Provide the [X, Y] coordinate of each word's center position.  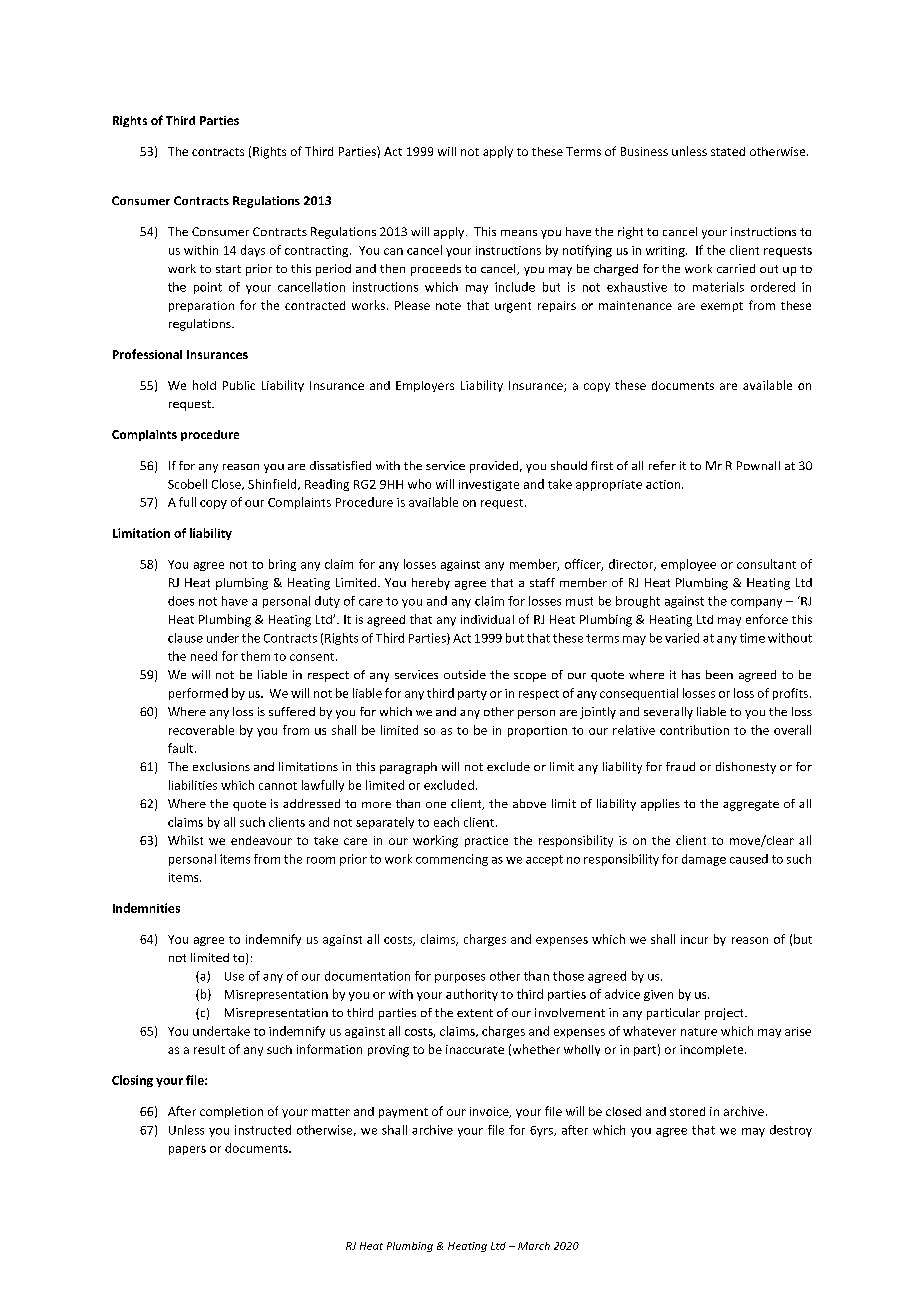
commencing [452, 860]
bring [282, 565]
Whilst [185, 840]
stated [728, 151]
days [253, 251]
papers [187, 1150]
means [519, 233]
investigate [489, 485]
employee [688, 565]
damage [704, 860]
